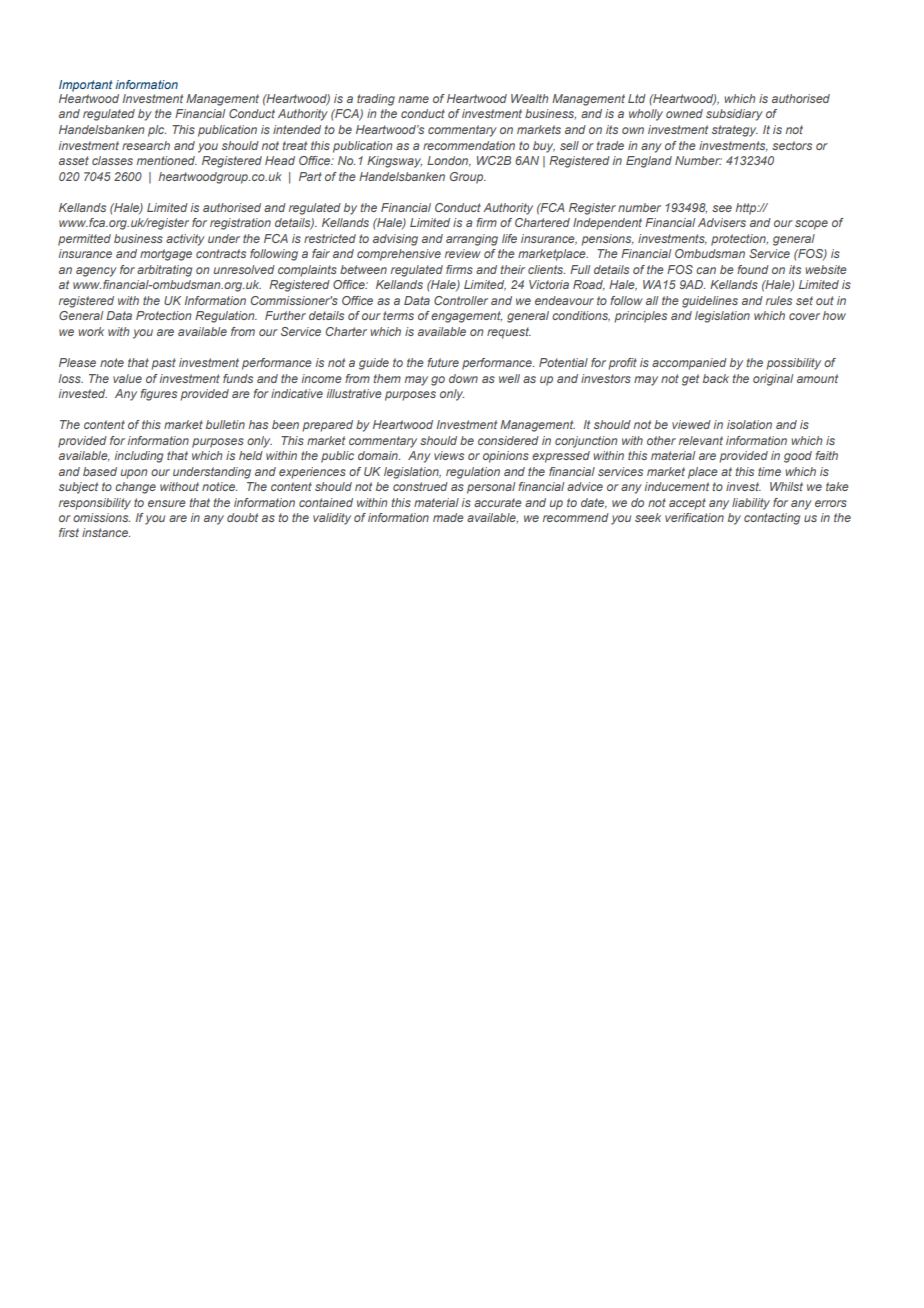 The height and width of the document is (1308, 924). What do you see at coordinates (167, 503) in the document?
I see `ensure` at bounding box center [167, 503].
